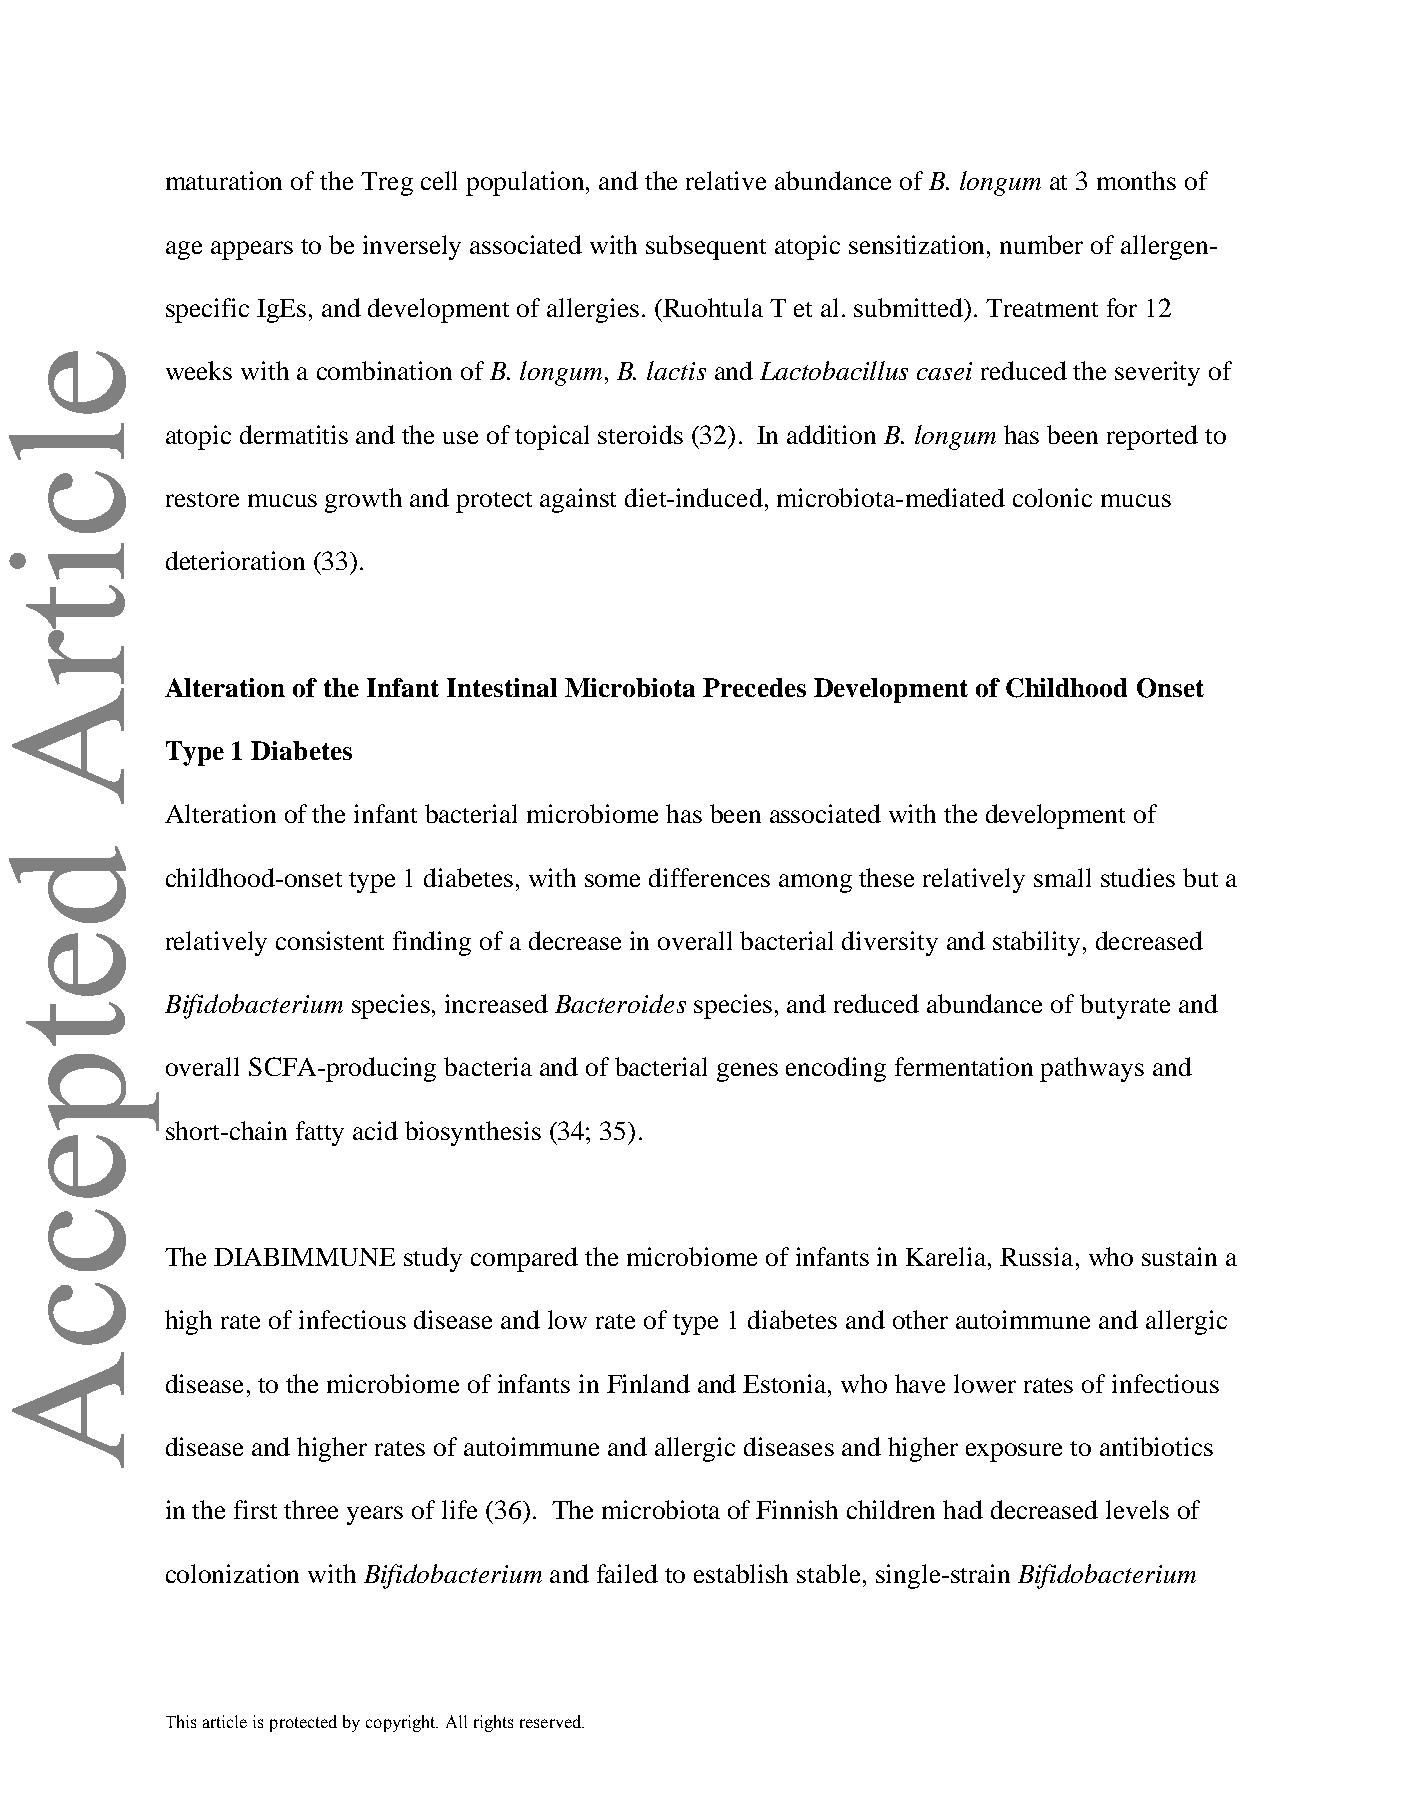 This image has width=1403, height=1816. I want to click on consistent, so click(330, 940).
